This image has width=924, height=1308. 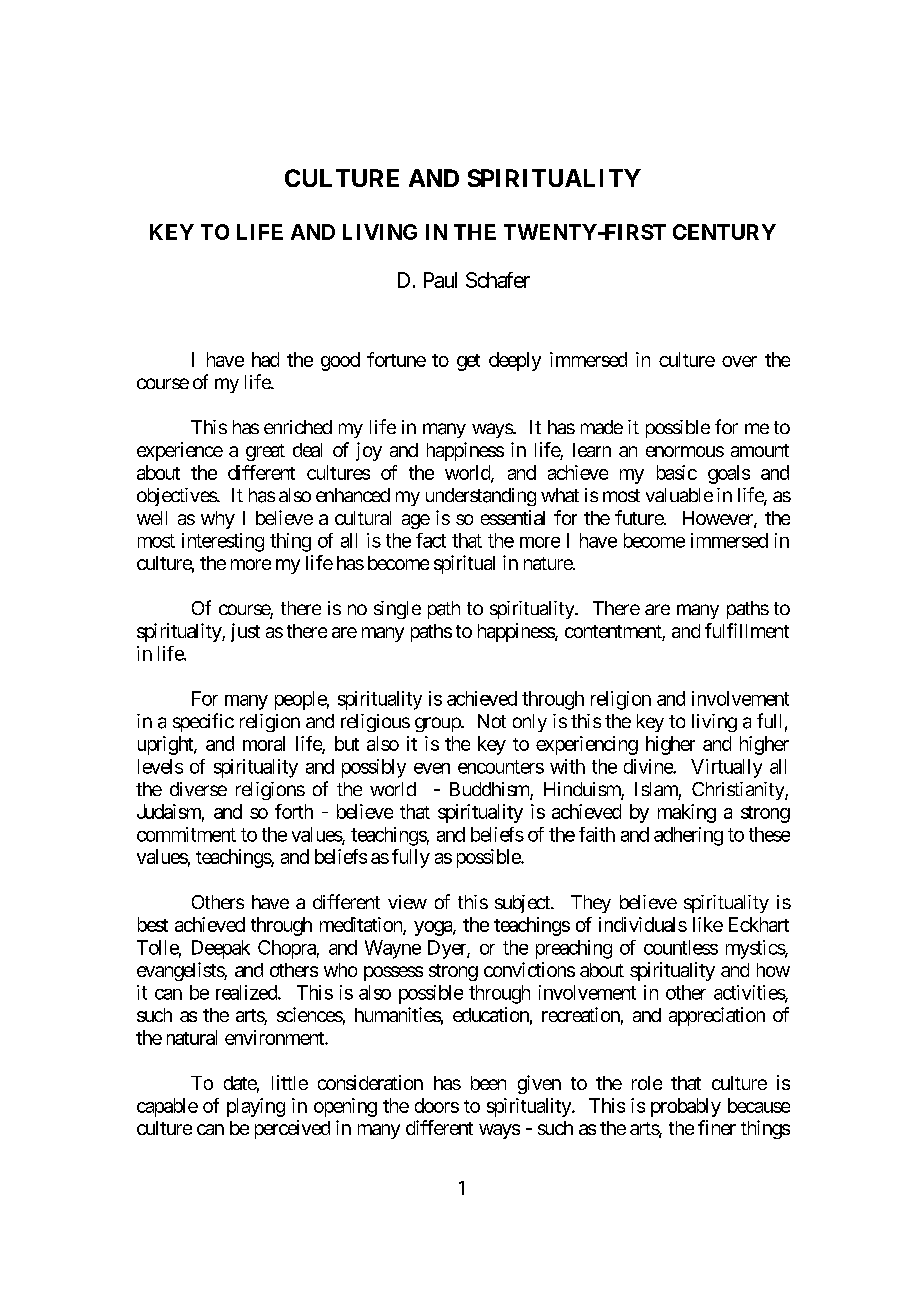 I want to click on playing, so click(x=256, y=1107).
